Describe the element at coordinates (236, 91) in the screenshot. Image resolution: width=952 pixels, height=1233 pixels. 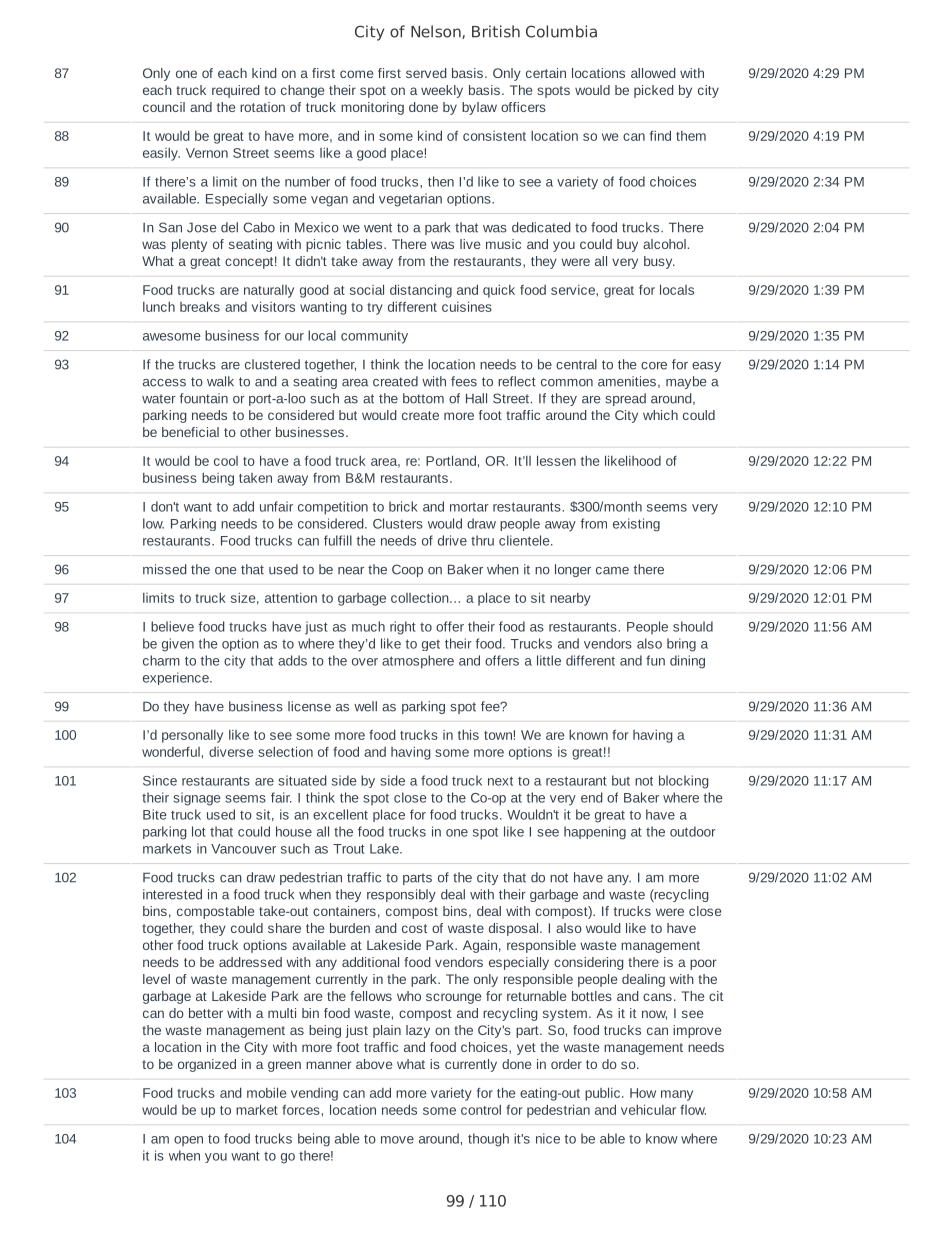
I see `required` at that location.
